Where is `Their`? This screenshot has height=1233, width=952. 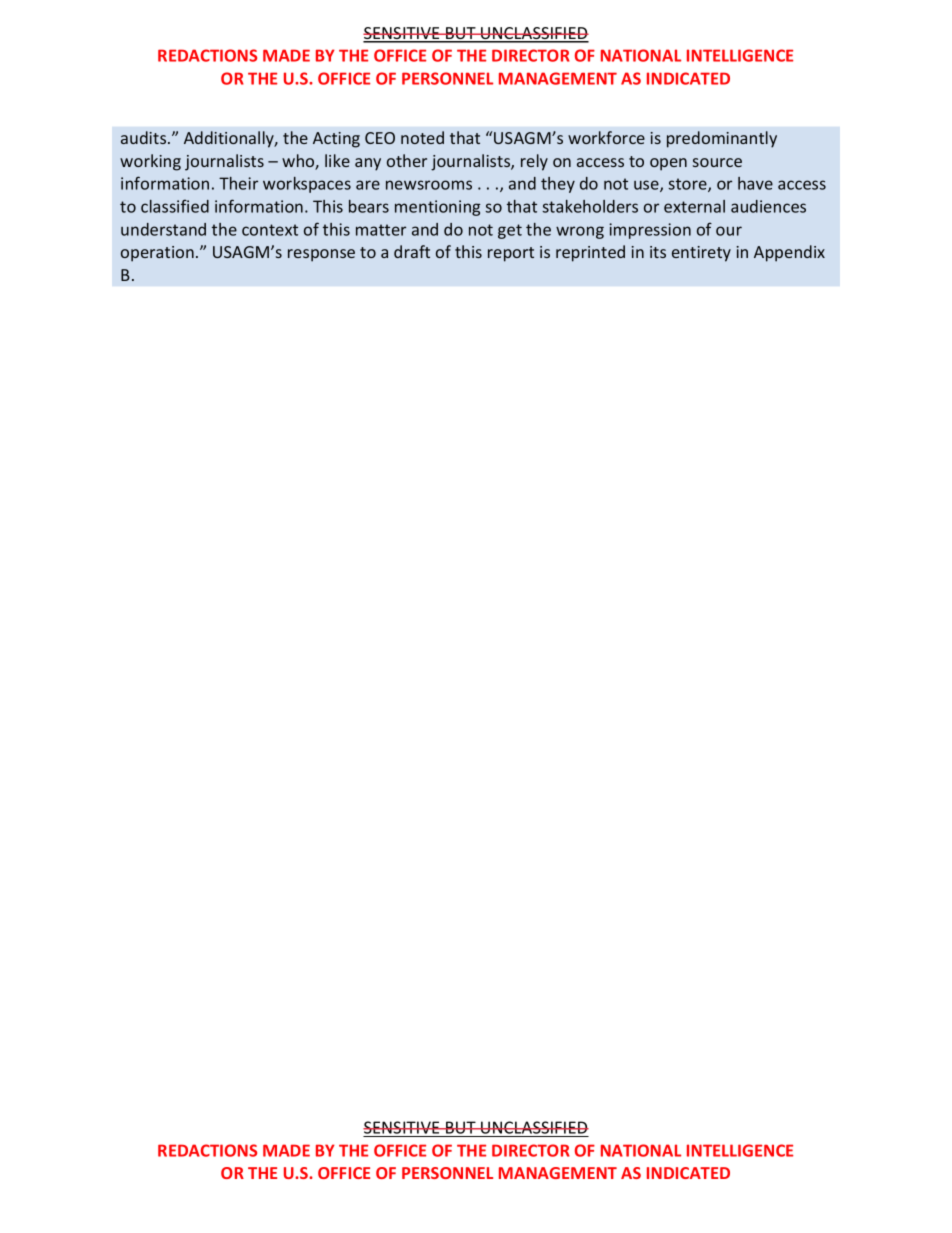 Their is located at coordinates (238, 183).
